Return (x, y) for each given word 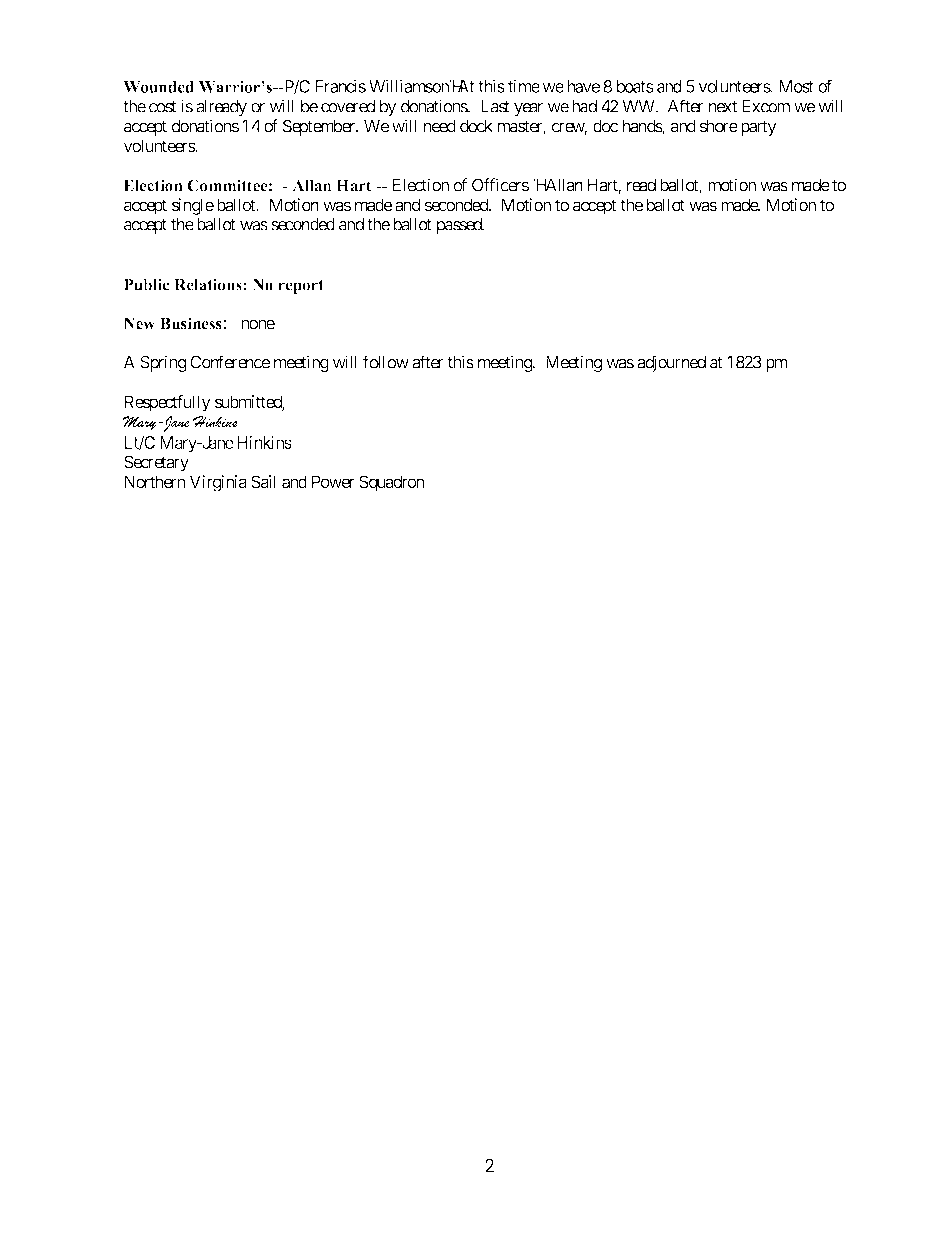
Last (495, 106)
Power (333, 481)
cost (162, 107)
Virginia (218, 483)
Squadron (392, 483)
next (723, 107)
